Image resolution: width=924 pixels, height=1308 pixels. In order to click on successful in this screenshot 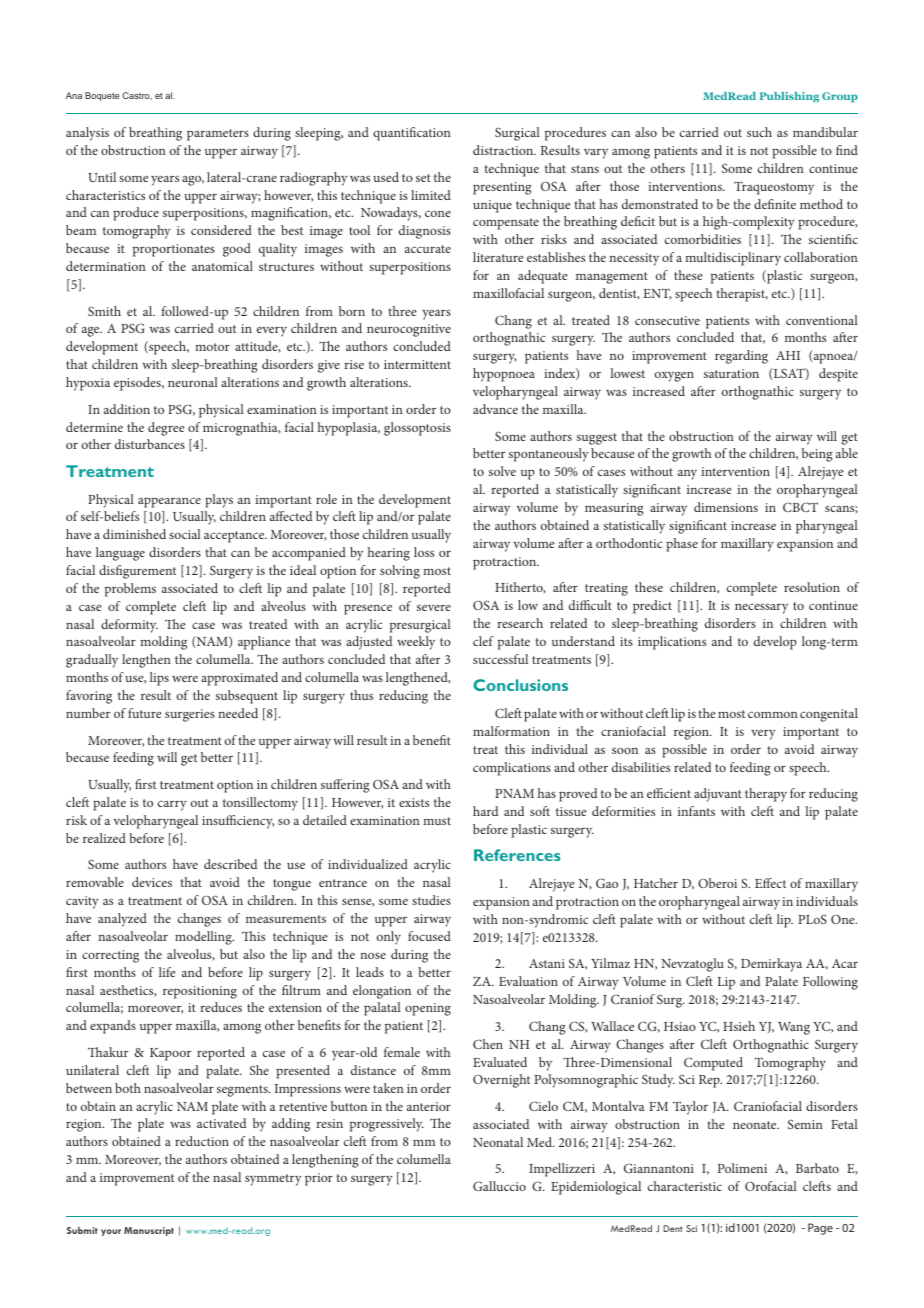, I will do `click(500, 659)`.
